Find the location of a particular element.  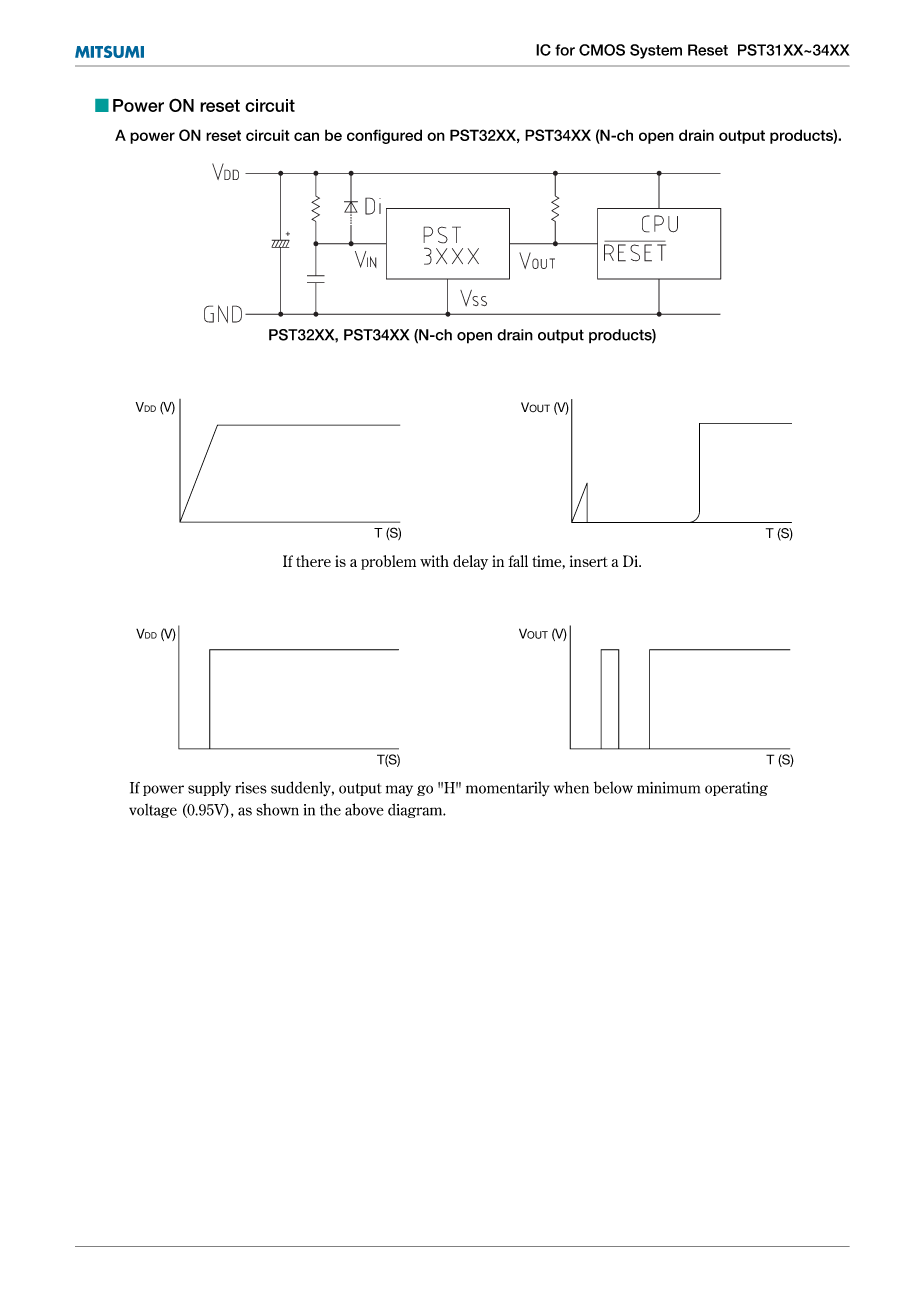

fall is located at coordinates (518, 561).
